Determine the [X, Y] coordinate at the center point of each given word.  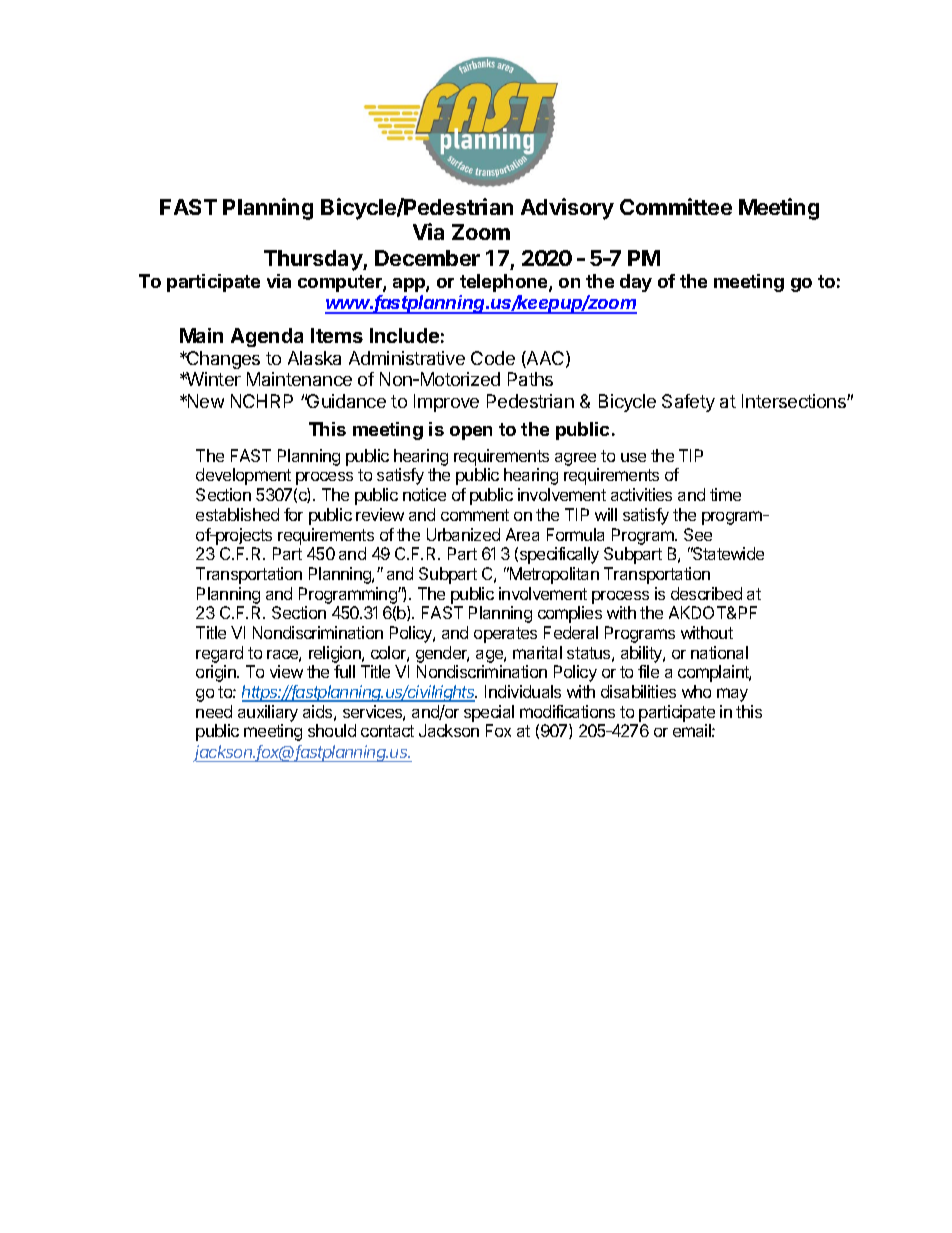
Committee [676, 206]
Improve [446, 403]
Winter [212, 379]
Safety [688, 403]
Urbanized [463, 534]
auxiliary [268, 713]
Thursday [314, 260]
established [237, 514]
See [698, 534]
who [696, 691]
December [427, 258]
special [489, 713]
